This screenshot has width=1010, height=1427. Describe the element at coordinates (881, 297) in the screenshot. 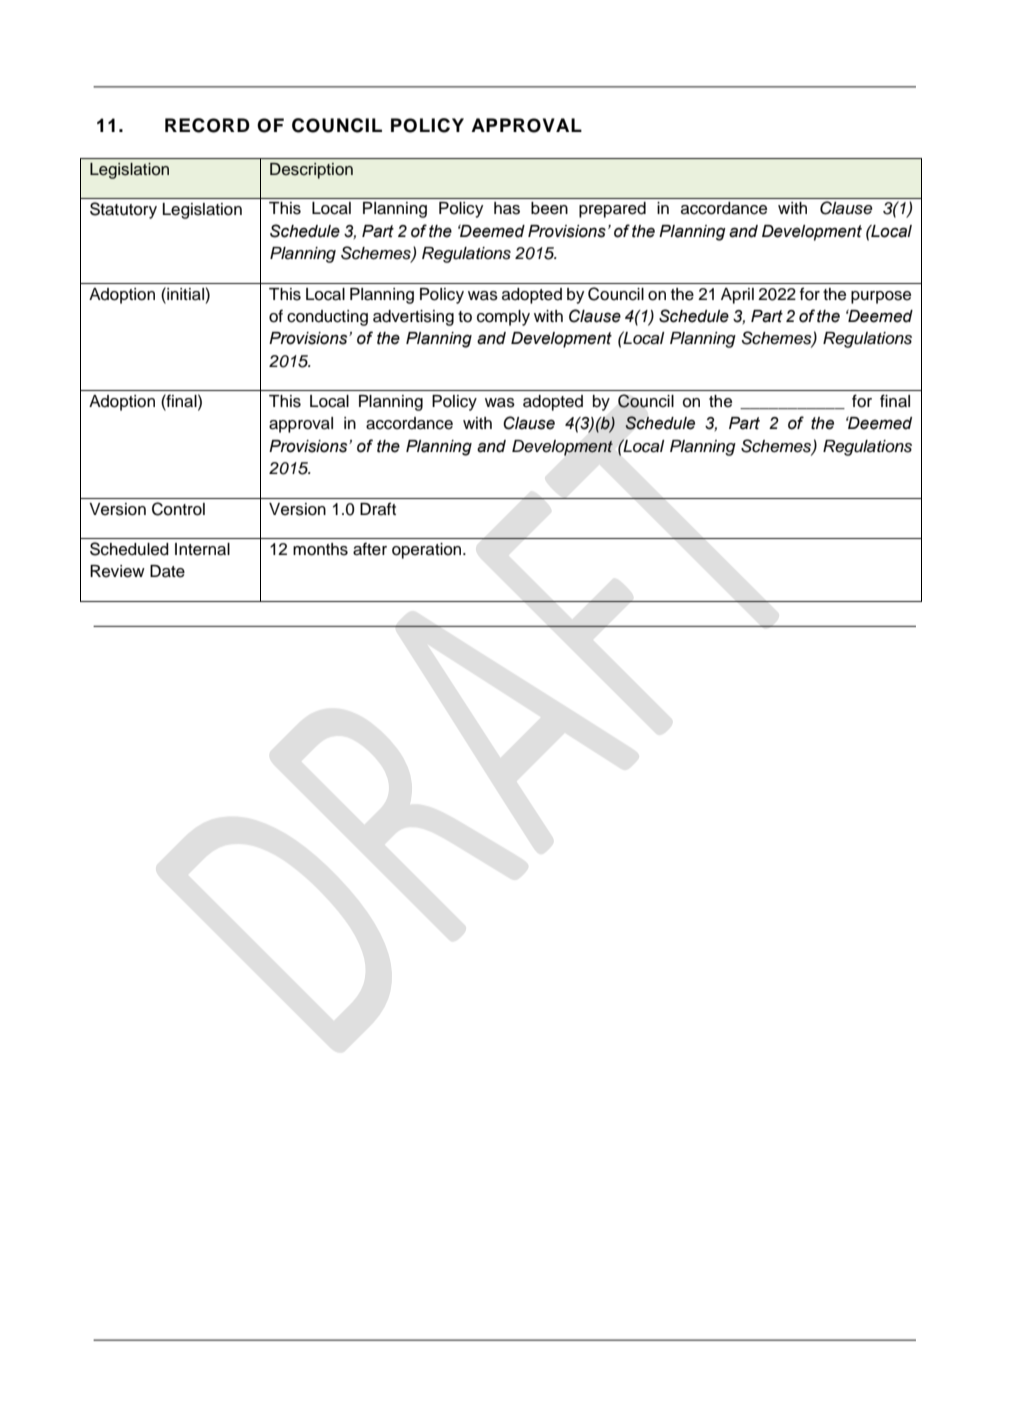

I see `purpose` at that location.
